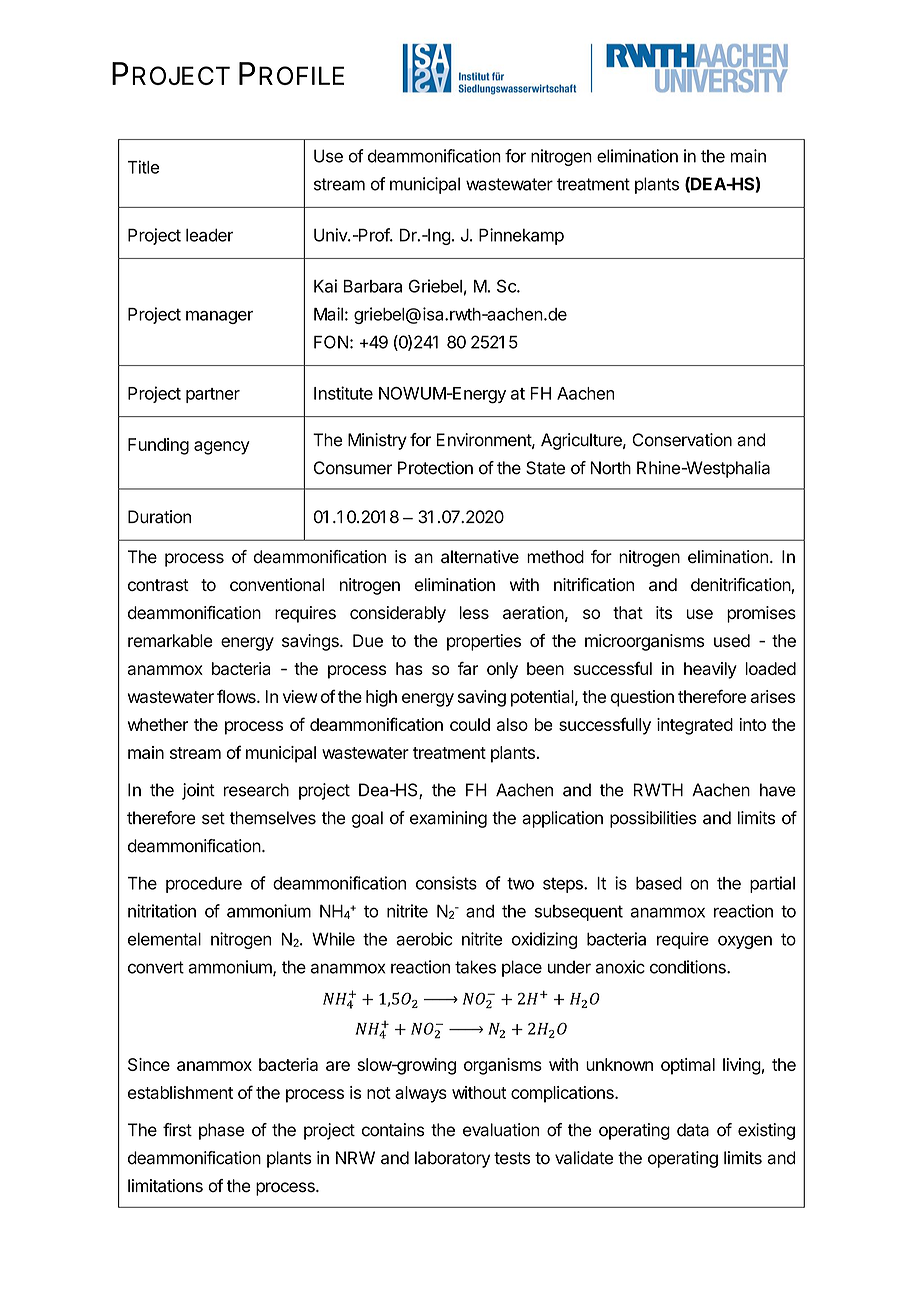  I want to click on Conservation, so click(682, 440).
